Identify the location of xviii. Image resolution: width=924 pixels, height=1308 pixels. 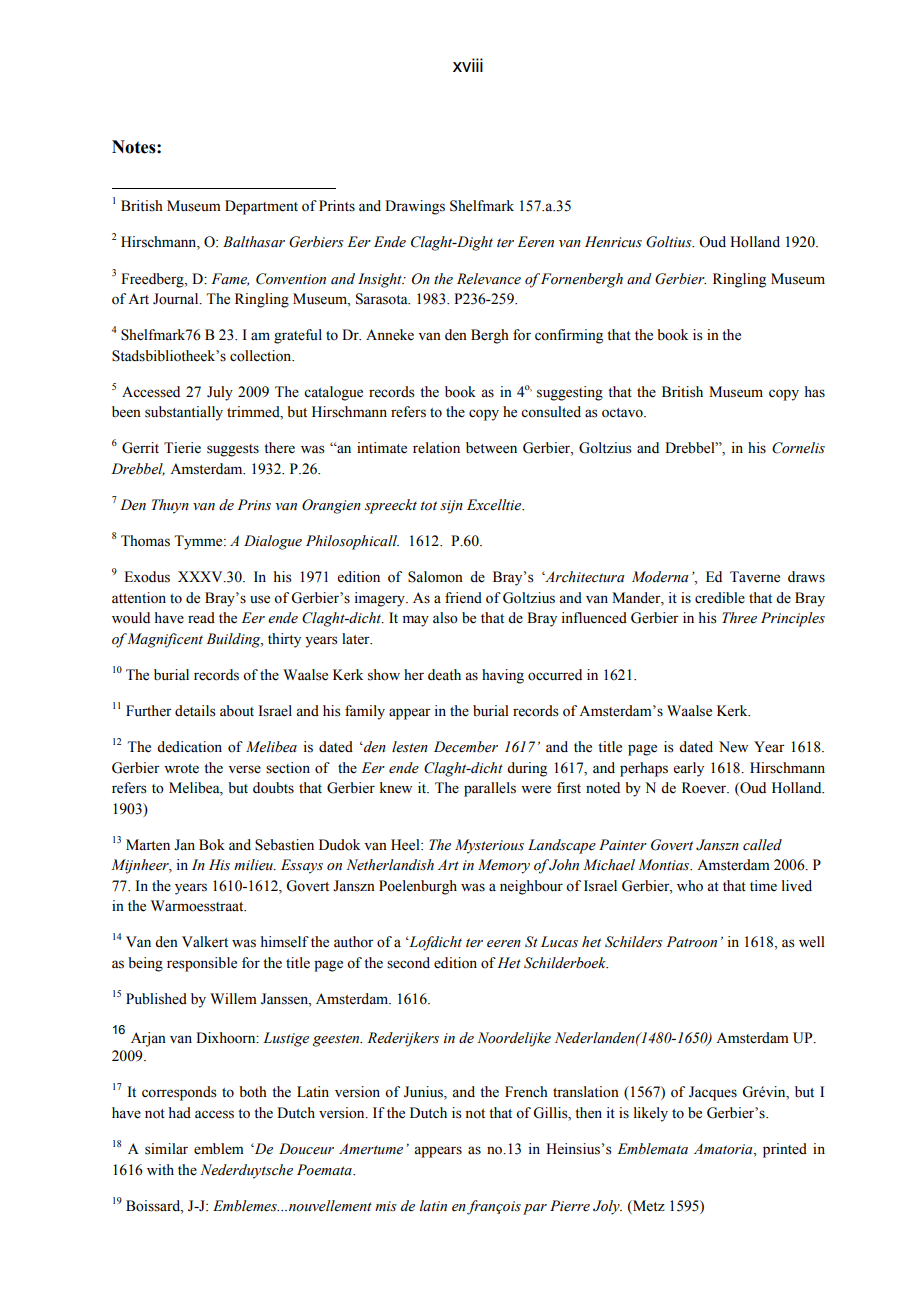
(468, 65).
